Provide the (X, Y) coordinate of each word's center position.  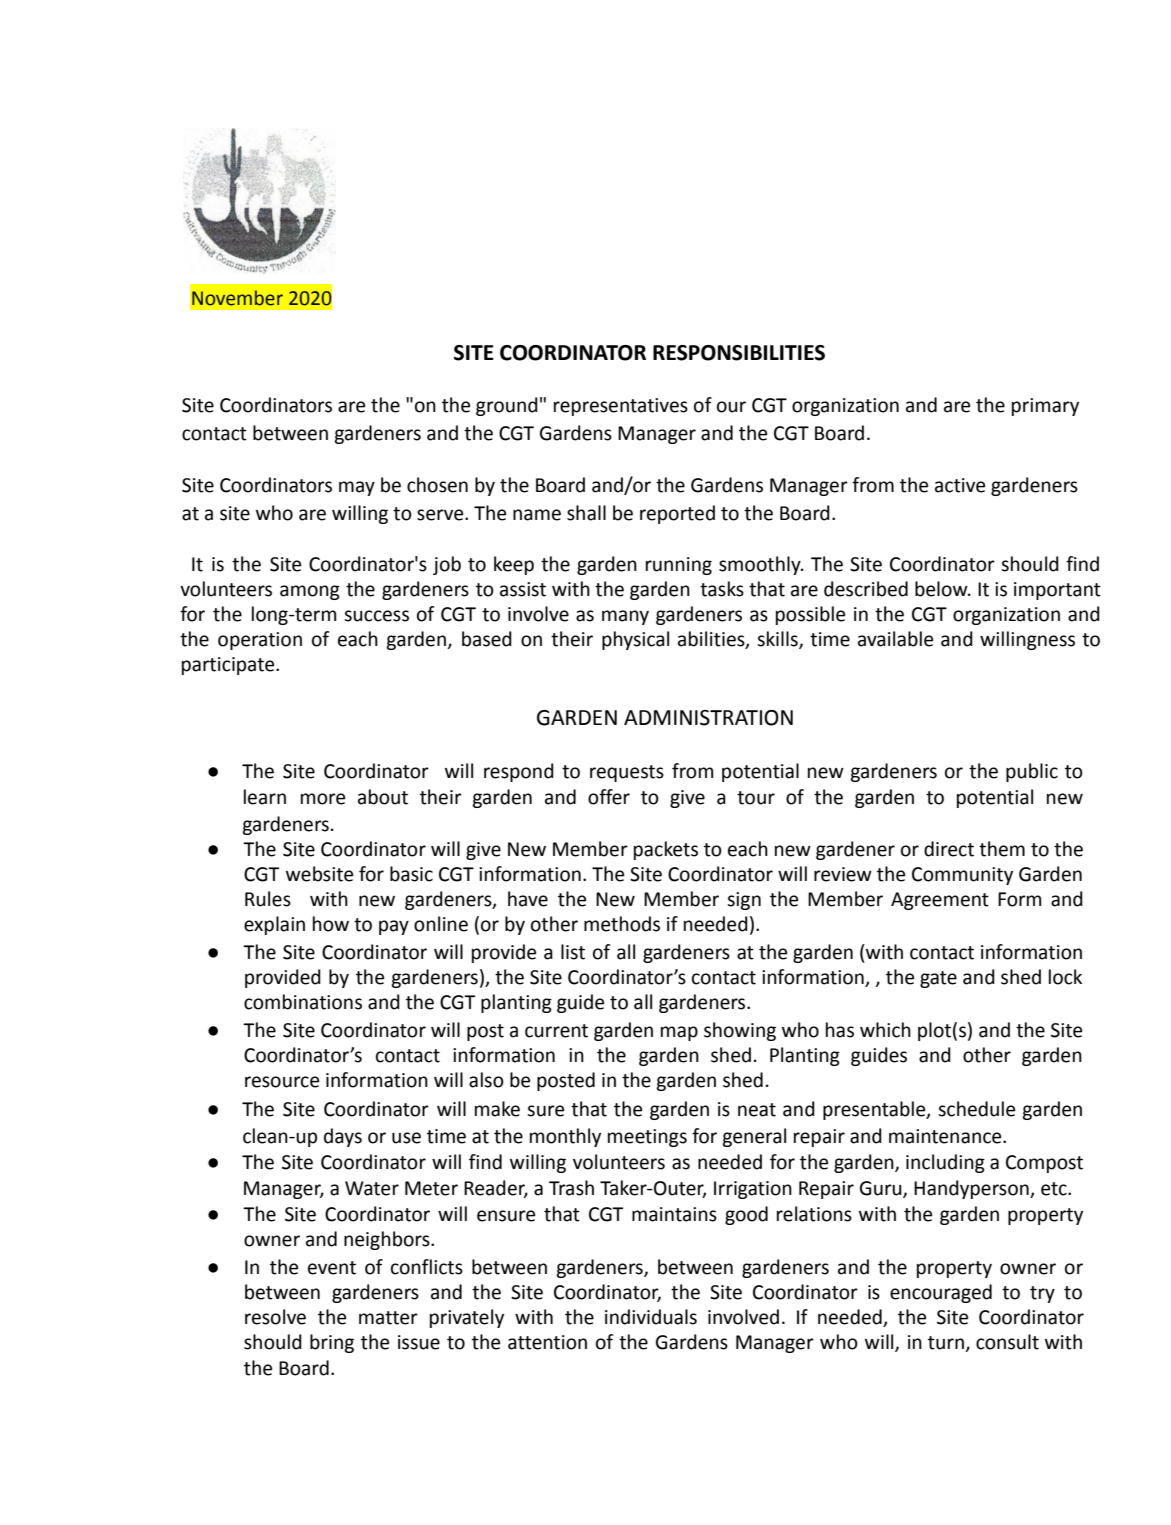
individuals (651, 1317)
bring (332, 1343)
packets (666, 850)
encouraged (941, 1293)
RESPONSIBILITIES (739, 353)
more (323, 799)
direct (949, 849)
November (237, 298)
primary (1045, 407)
